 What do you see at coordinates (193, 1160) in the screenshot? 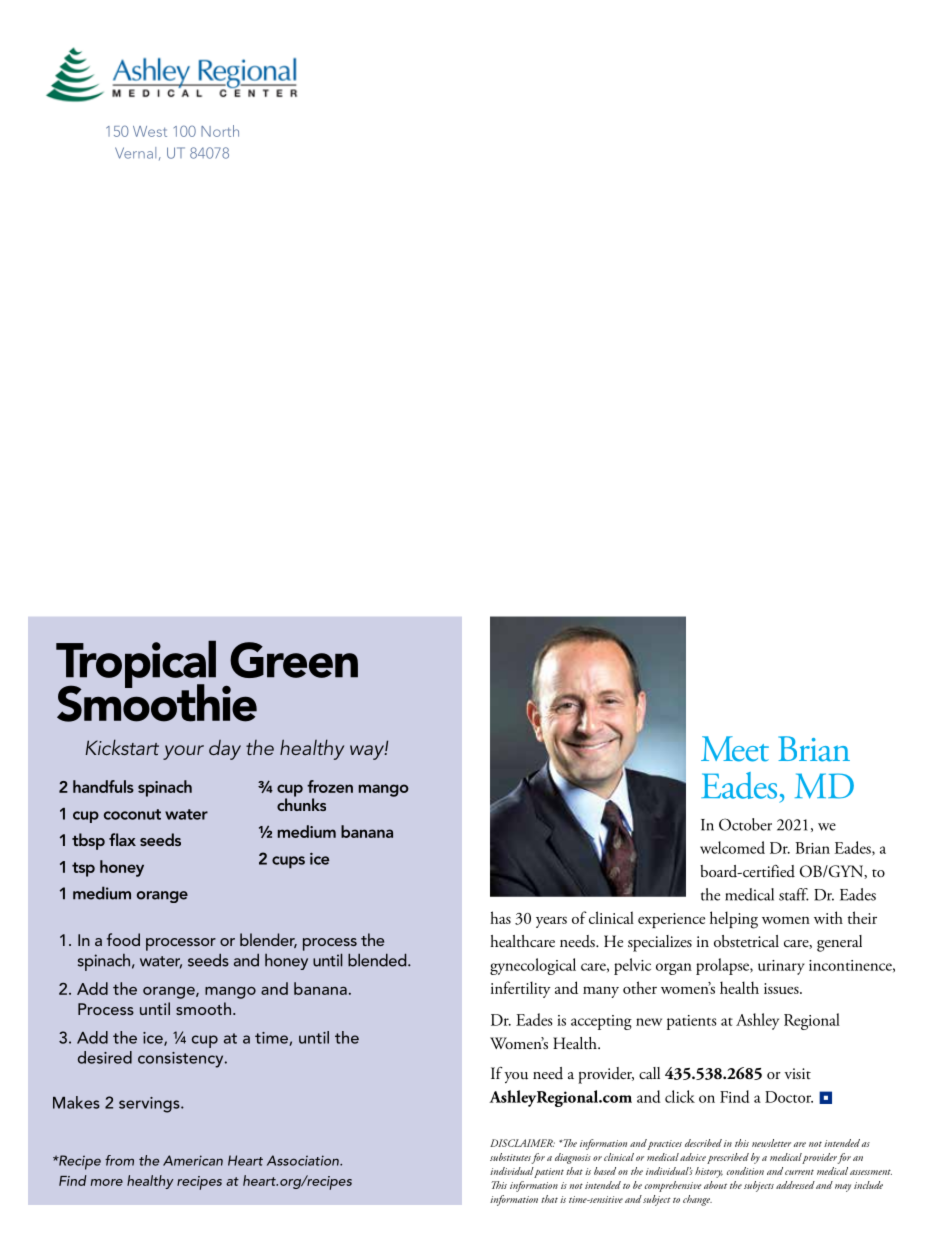
I see `American` at bounding box center [193, 1160].
